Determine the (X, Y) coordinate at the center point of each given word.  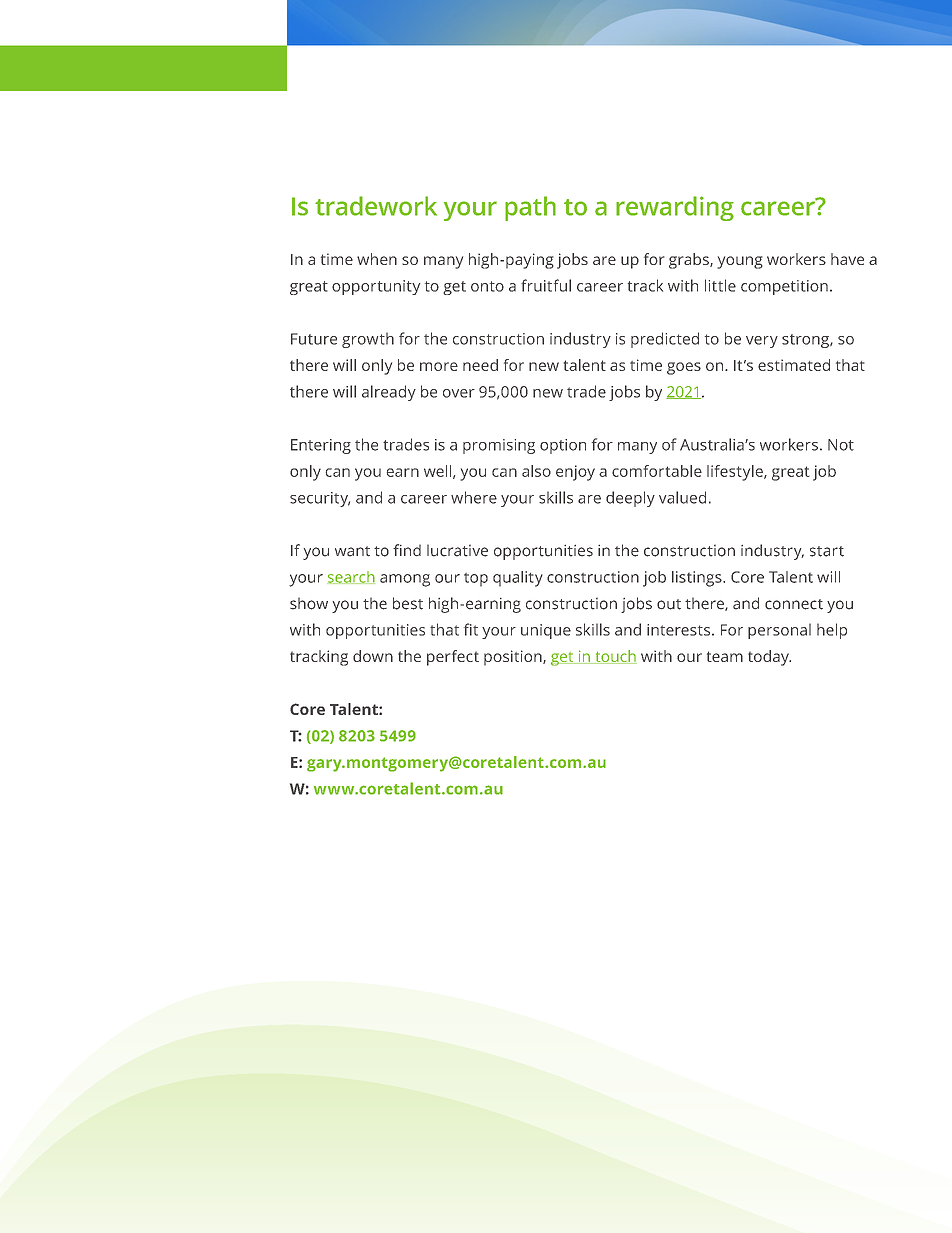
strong (806, 341)
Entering (321, 446)
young (740, 262)
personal (779, 631)
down (373, 656)
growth (368, 340)
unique (546, 631)
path (530, 208)
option (563, 446)
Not (841, 445)
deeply (630, 499)
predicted (665, 340)
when (377, 259)
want (352, 551)
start (827, 551)
